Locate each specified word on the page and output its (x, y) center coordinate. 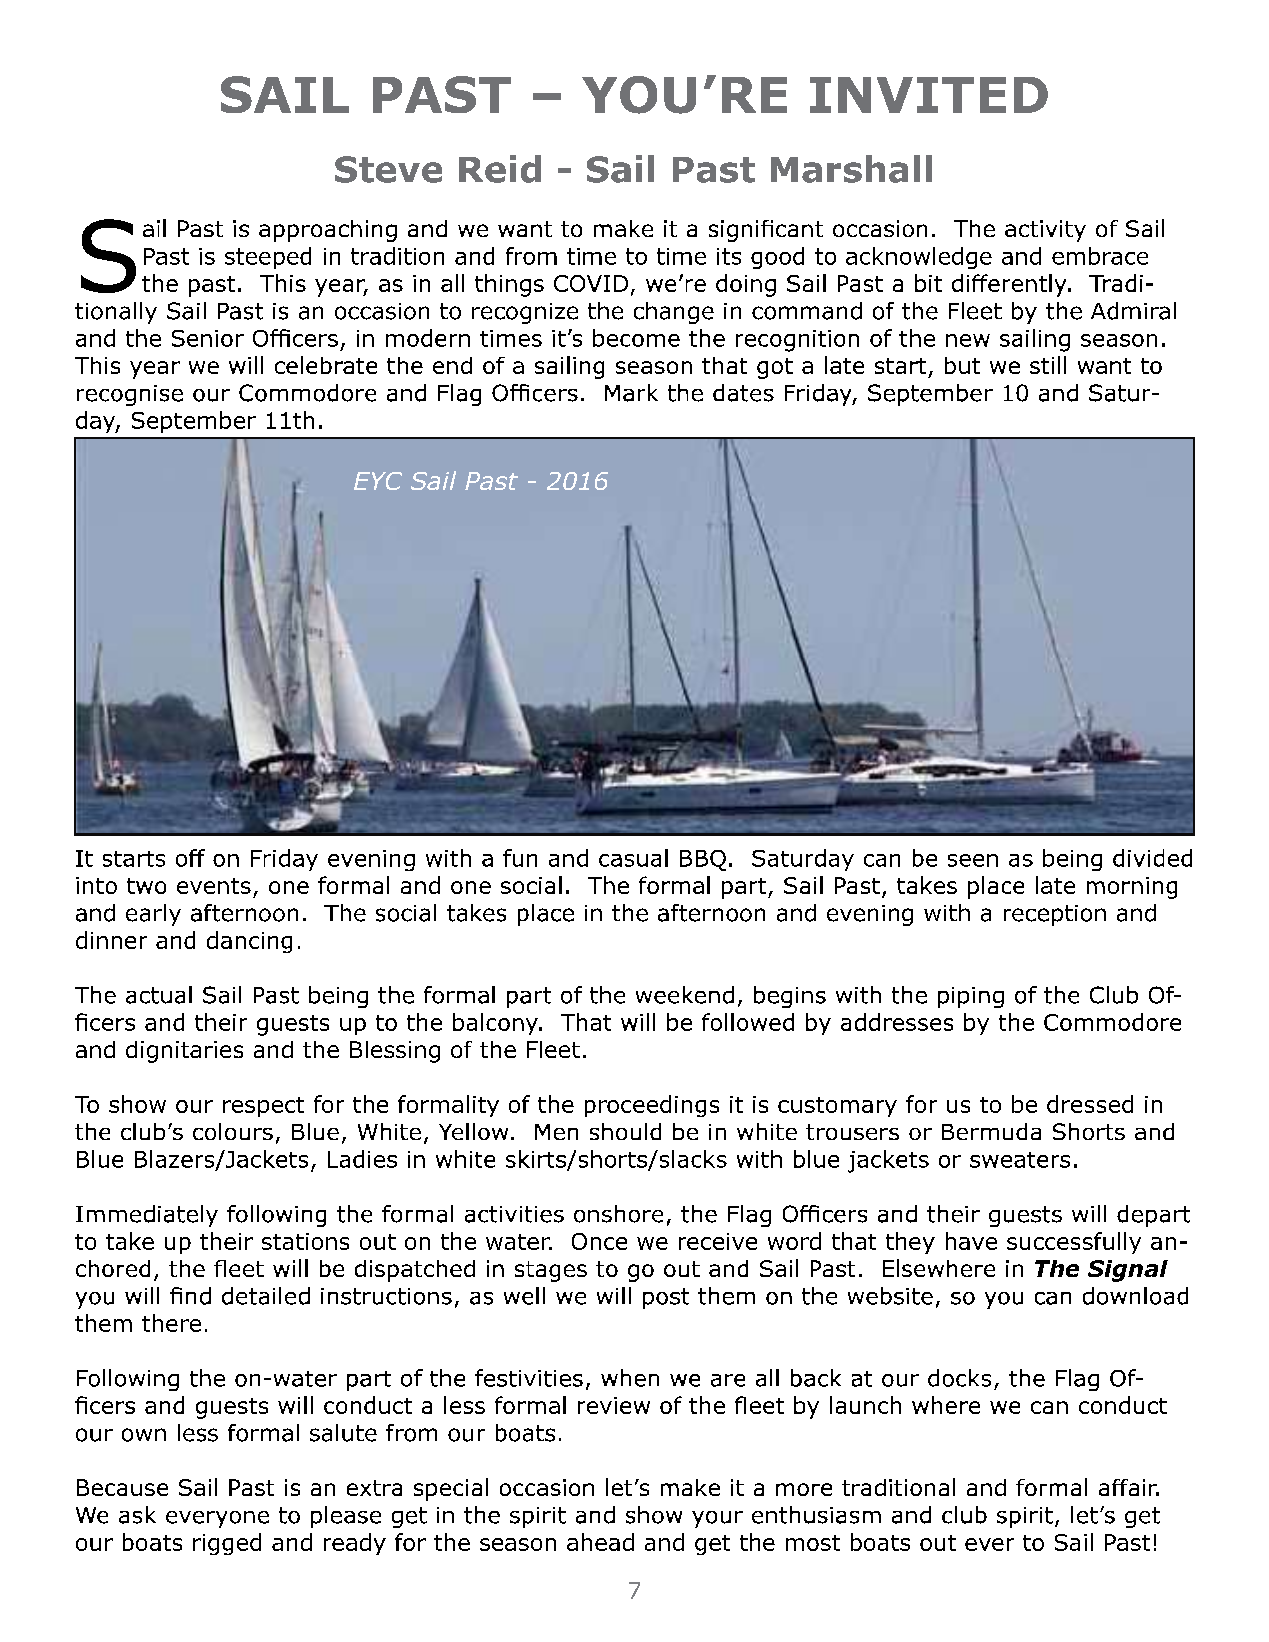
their (226, 1241)
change (674, 313)
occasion (382, 311)
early (153, 915)
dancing (249, 942)
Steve (388, 169)
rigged (227, 1544)
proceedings (652, 1106)
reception (1055, 915)
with (947, 912)
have (971, 1241)
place (546, 915)
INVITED (929, 95)
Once (599, 1241)
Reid (500, 169)
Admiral (1133, 311)
